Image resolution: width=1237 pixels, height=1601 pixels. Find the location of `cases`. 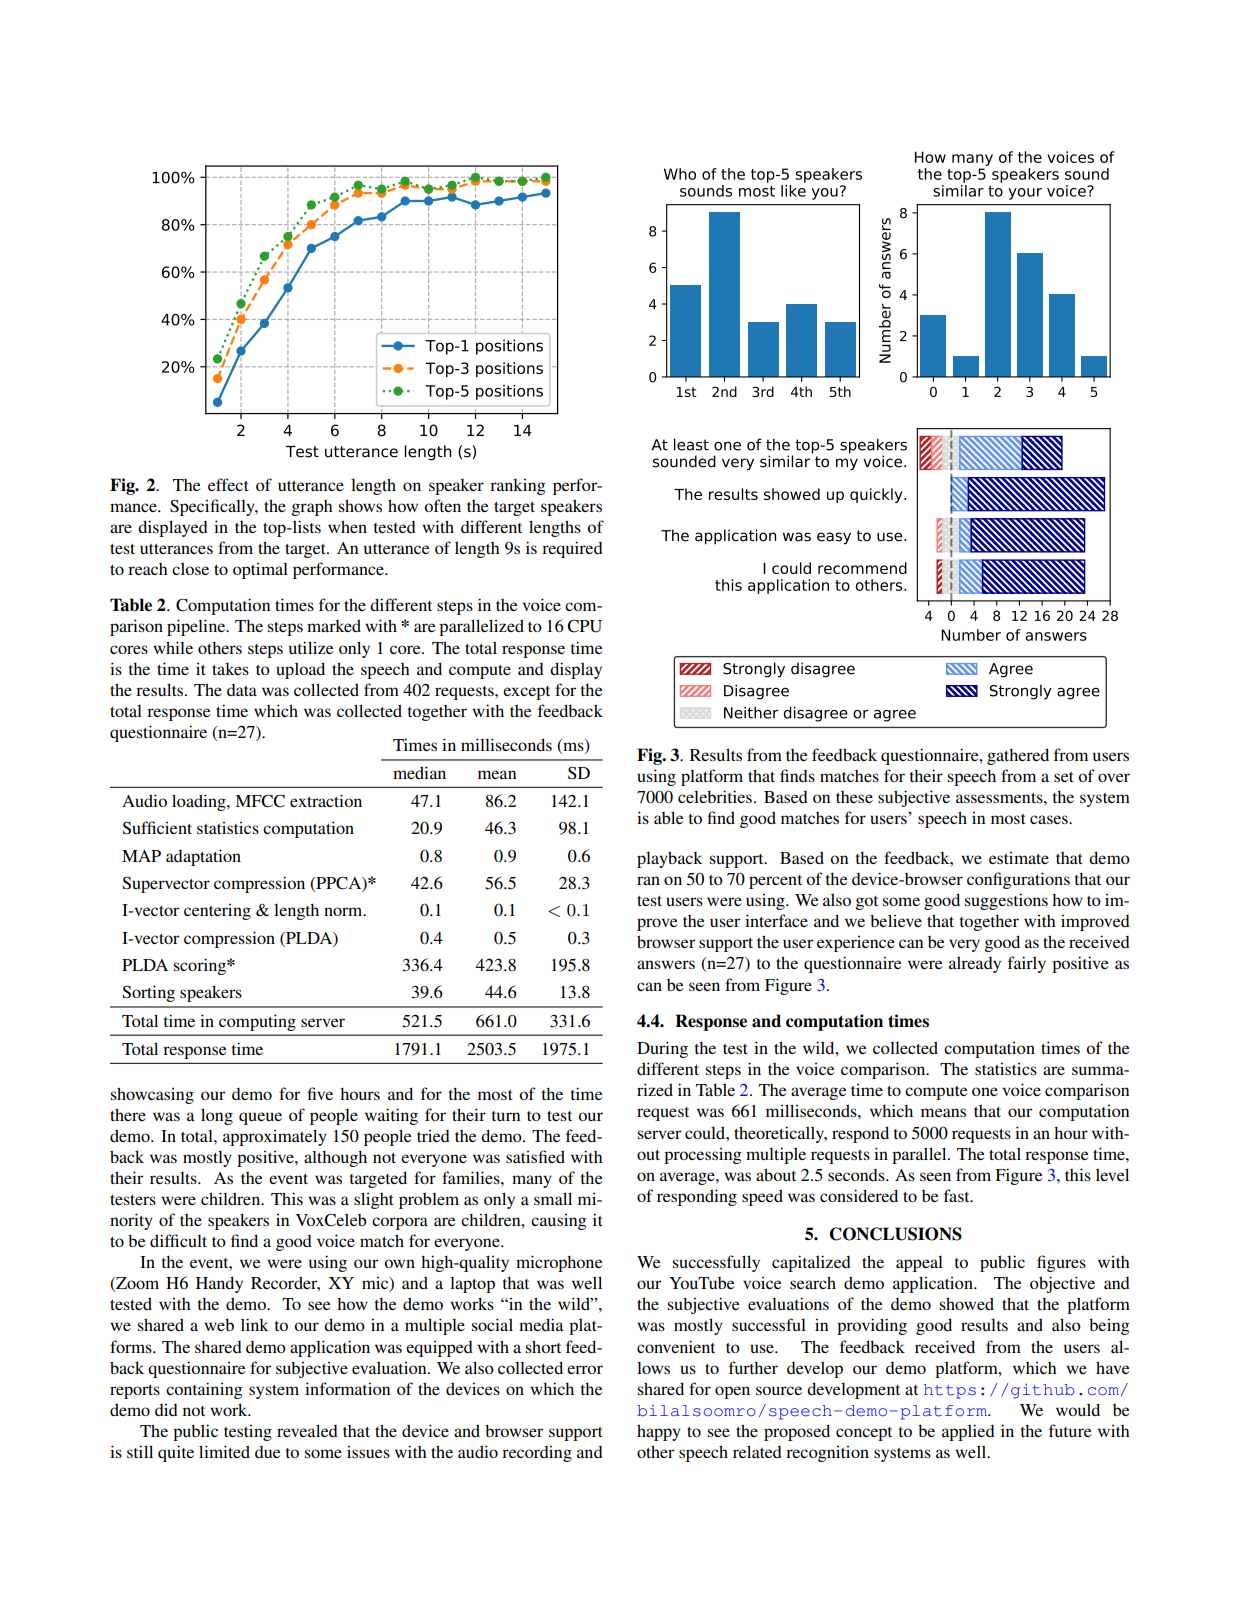

cases is located at coordinates (1050, 819).
